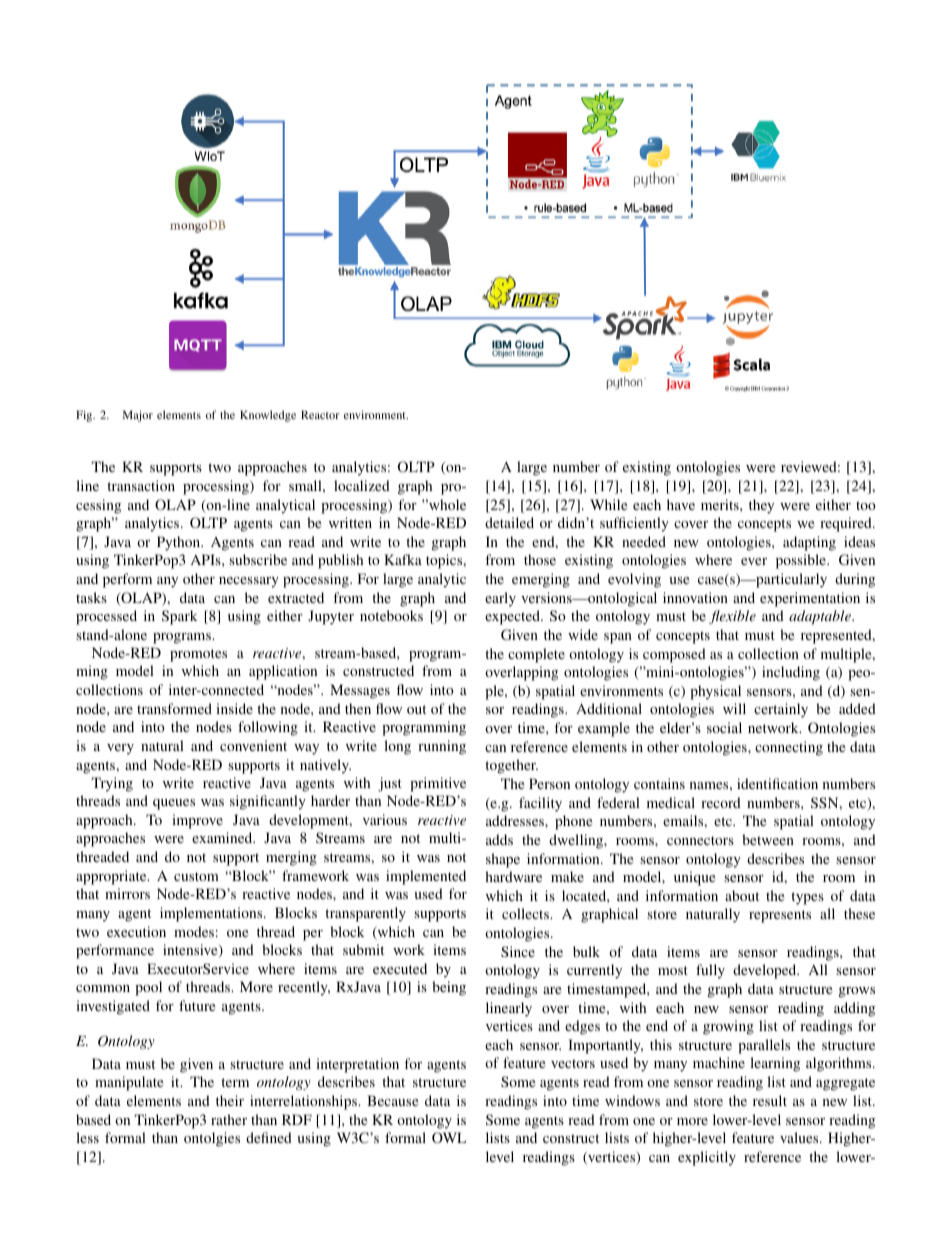 Image resolution: width=952 pixels, height=1233 pixels. What do you see at coordinates (138, 416) in the image?
I see `Major` at bounding box center [138, 416].
